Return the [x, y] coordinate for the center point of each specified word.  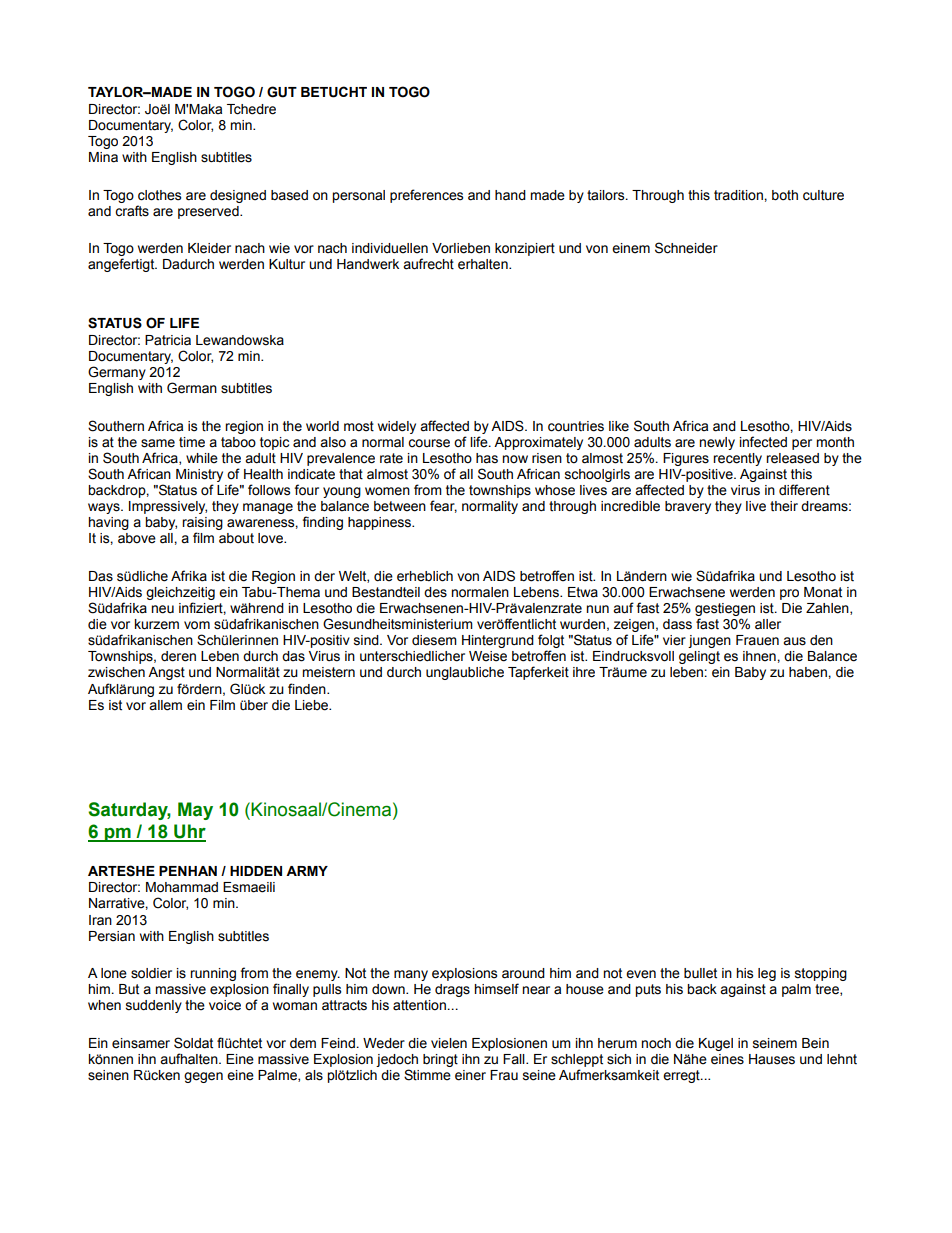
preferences [426, 196]
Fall [515, 1059]
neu [162, 609]
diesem [434, 640]
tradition [739, 195]
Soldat [193, 1043]
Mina [103, 157]
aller [768, 624]
